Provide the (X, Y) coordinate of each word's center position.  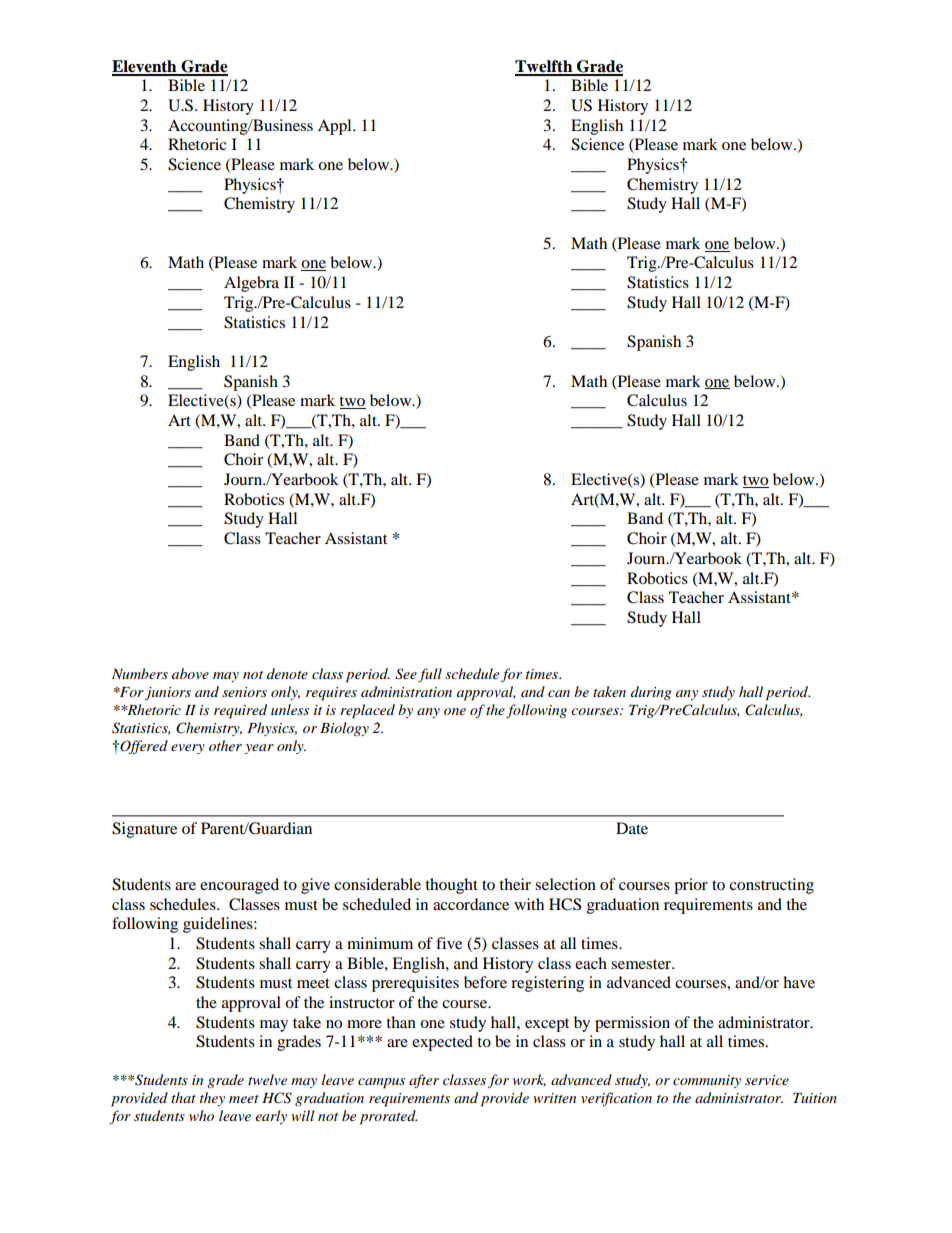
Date (632, 828)
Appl (336, 127)
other (225, 745)
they (212, 1099)
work (529, 1080)
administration (406, 691)
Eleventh (145, 67)
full (430, 675)
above (190, 673)
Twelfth (545, 67)
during (651, 693)
